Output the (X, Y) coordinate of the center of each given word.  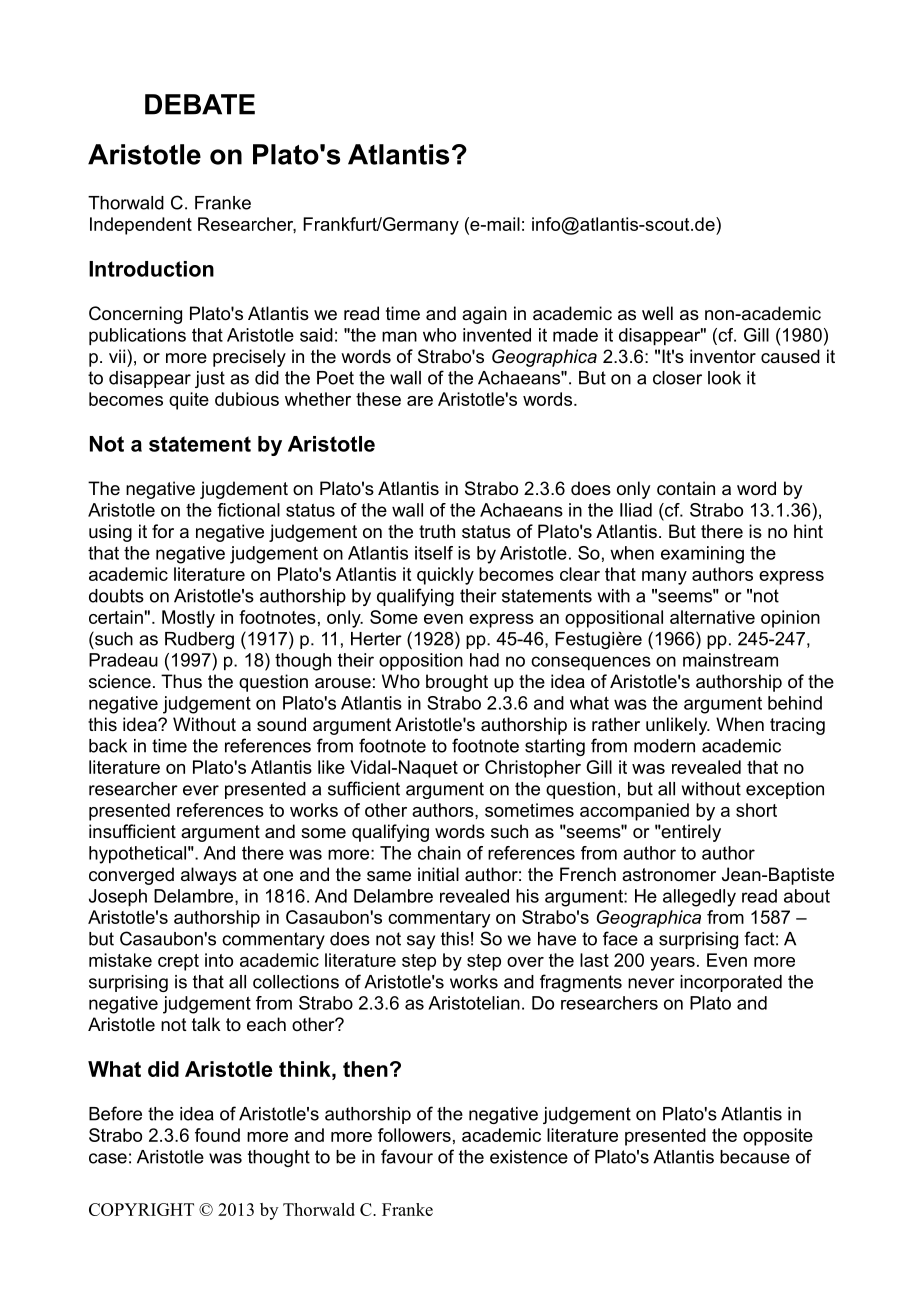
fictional (248, 510)
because (755, 1157)
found (217, 1135)
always (209, 876)
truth (437, 531)
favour (407, 1156)
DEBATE (200, 104)
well (657, 313)
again (484, 315)
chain (439, 853)
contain (686, 488)
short (756, 810)
